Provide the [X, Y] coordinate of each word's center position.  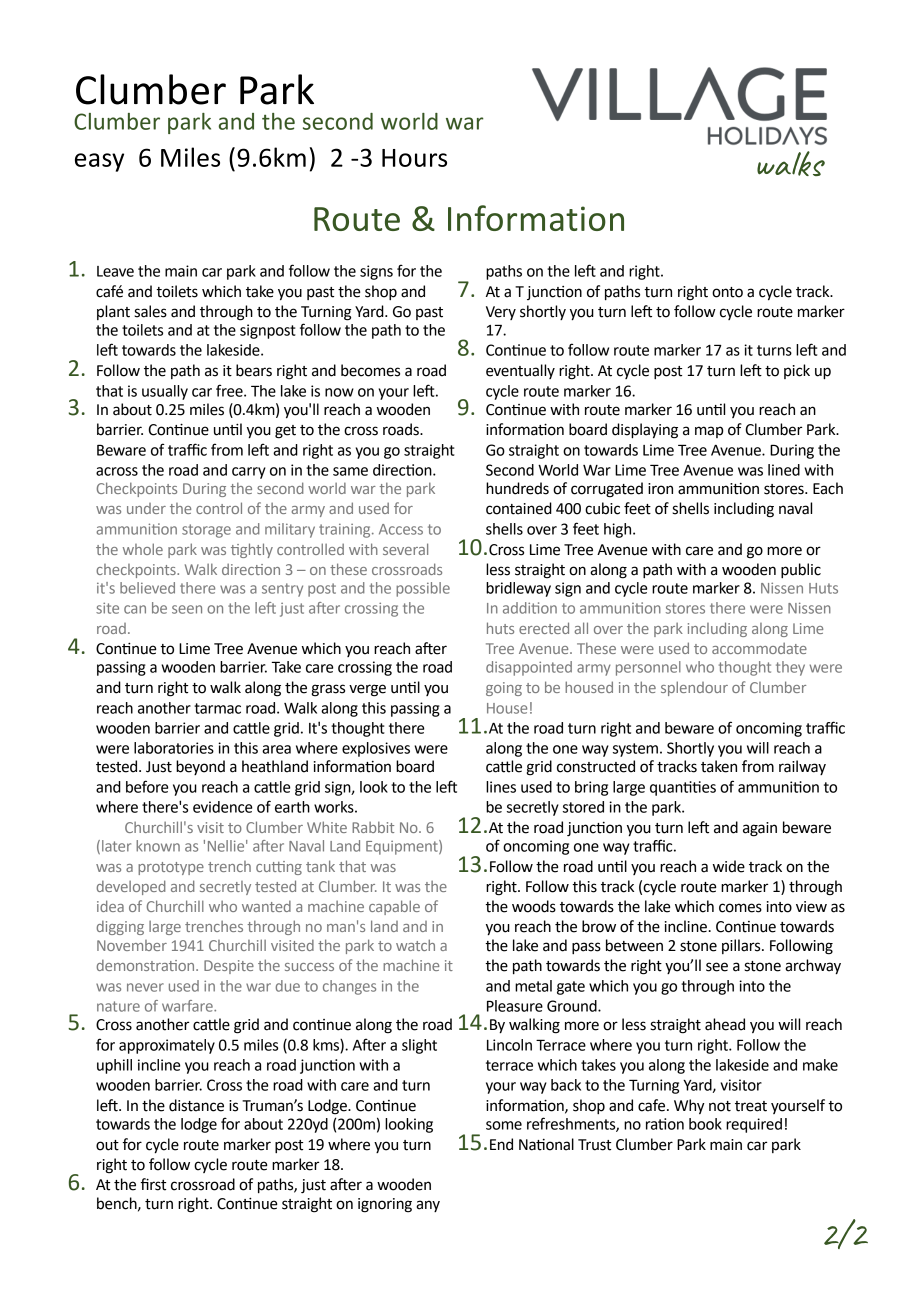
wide [729, 866]
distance [196, 1105]
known [158, 846]
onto [727, 292]
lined [784, 470]
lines [501, 787]
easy [99, 162]
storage [206, 531]
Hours [414, 158]
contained [519, 508]
